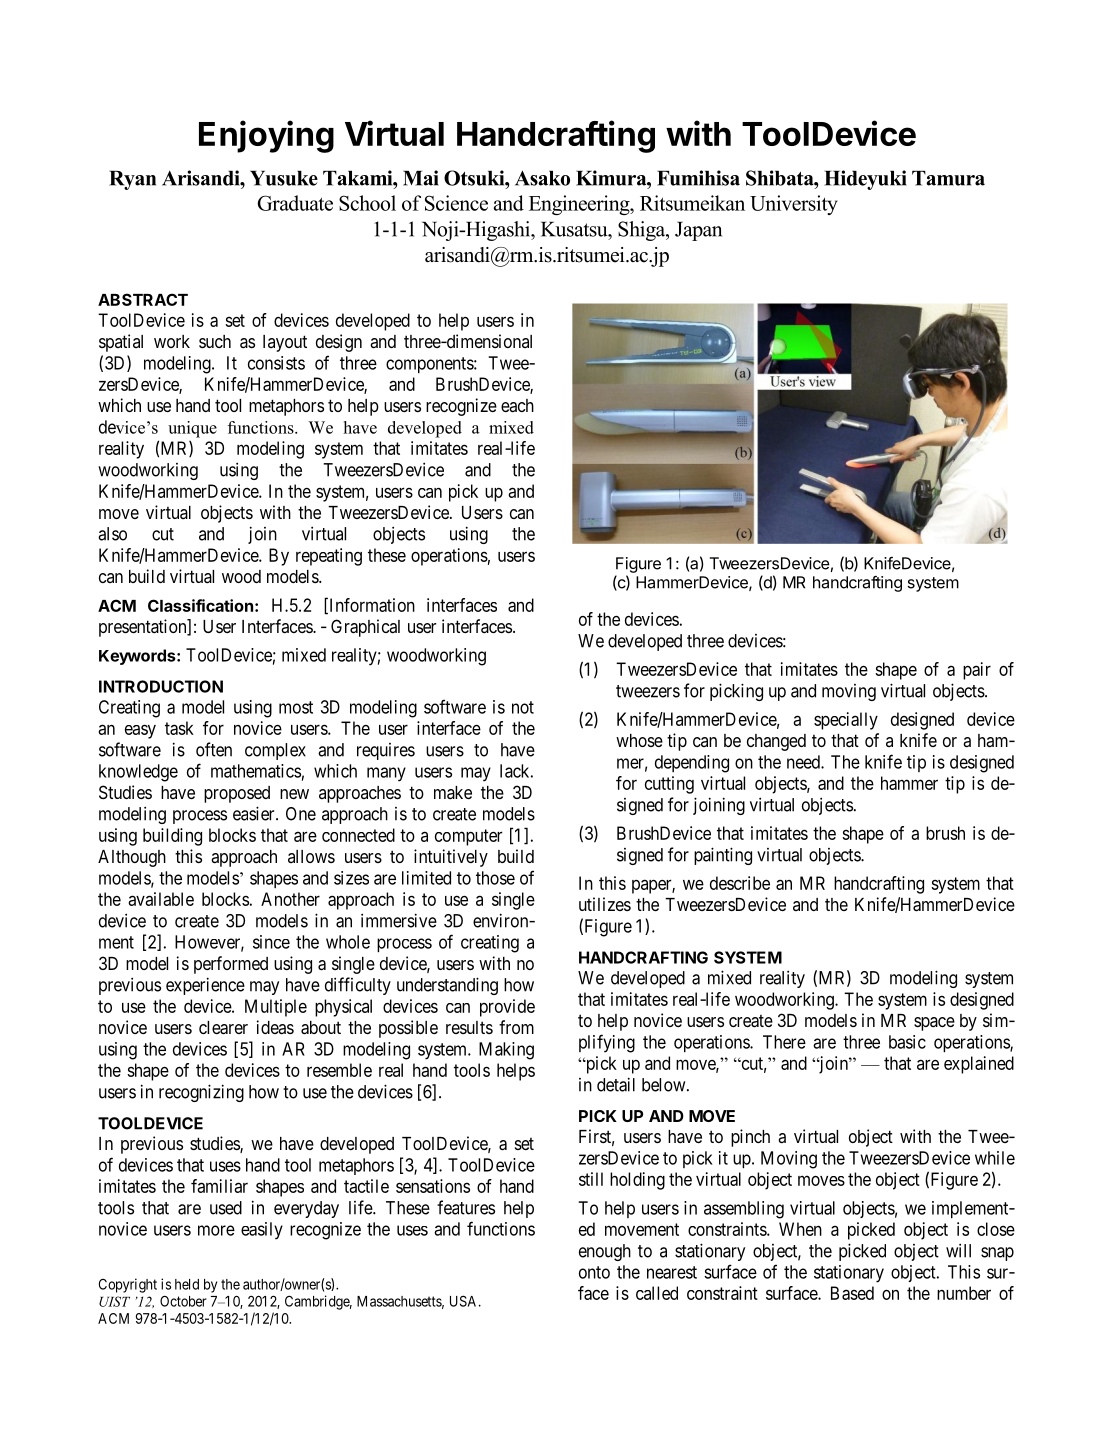 Image resolution: width=1112 pixels, height=1439 pixels. What do you see at coordinates (948, 178) in the document?
I see `Tamura` at bounding box center [948, 178].
